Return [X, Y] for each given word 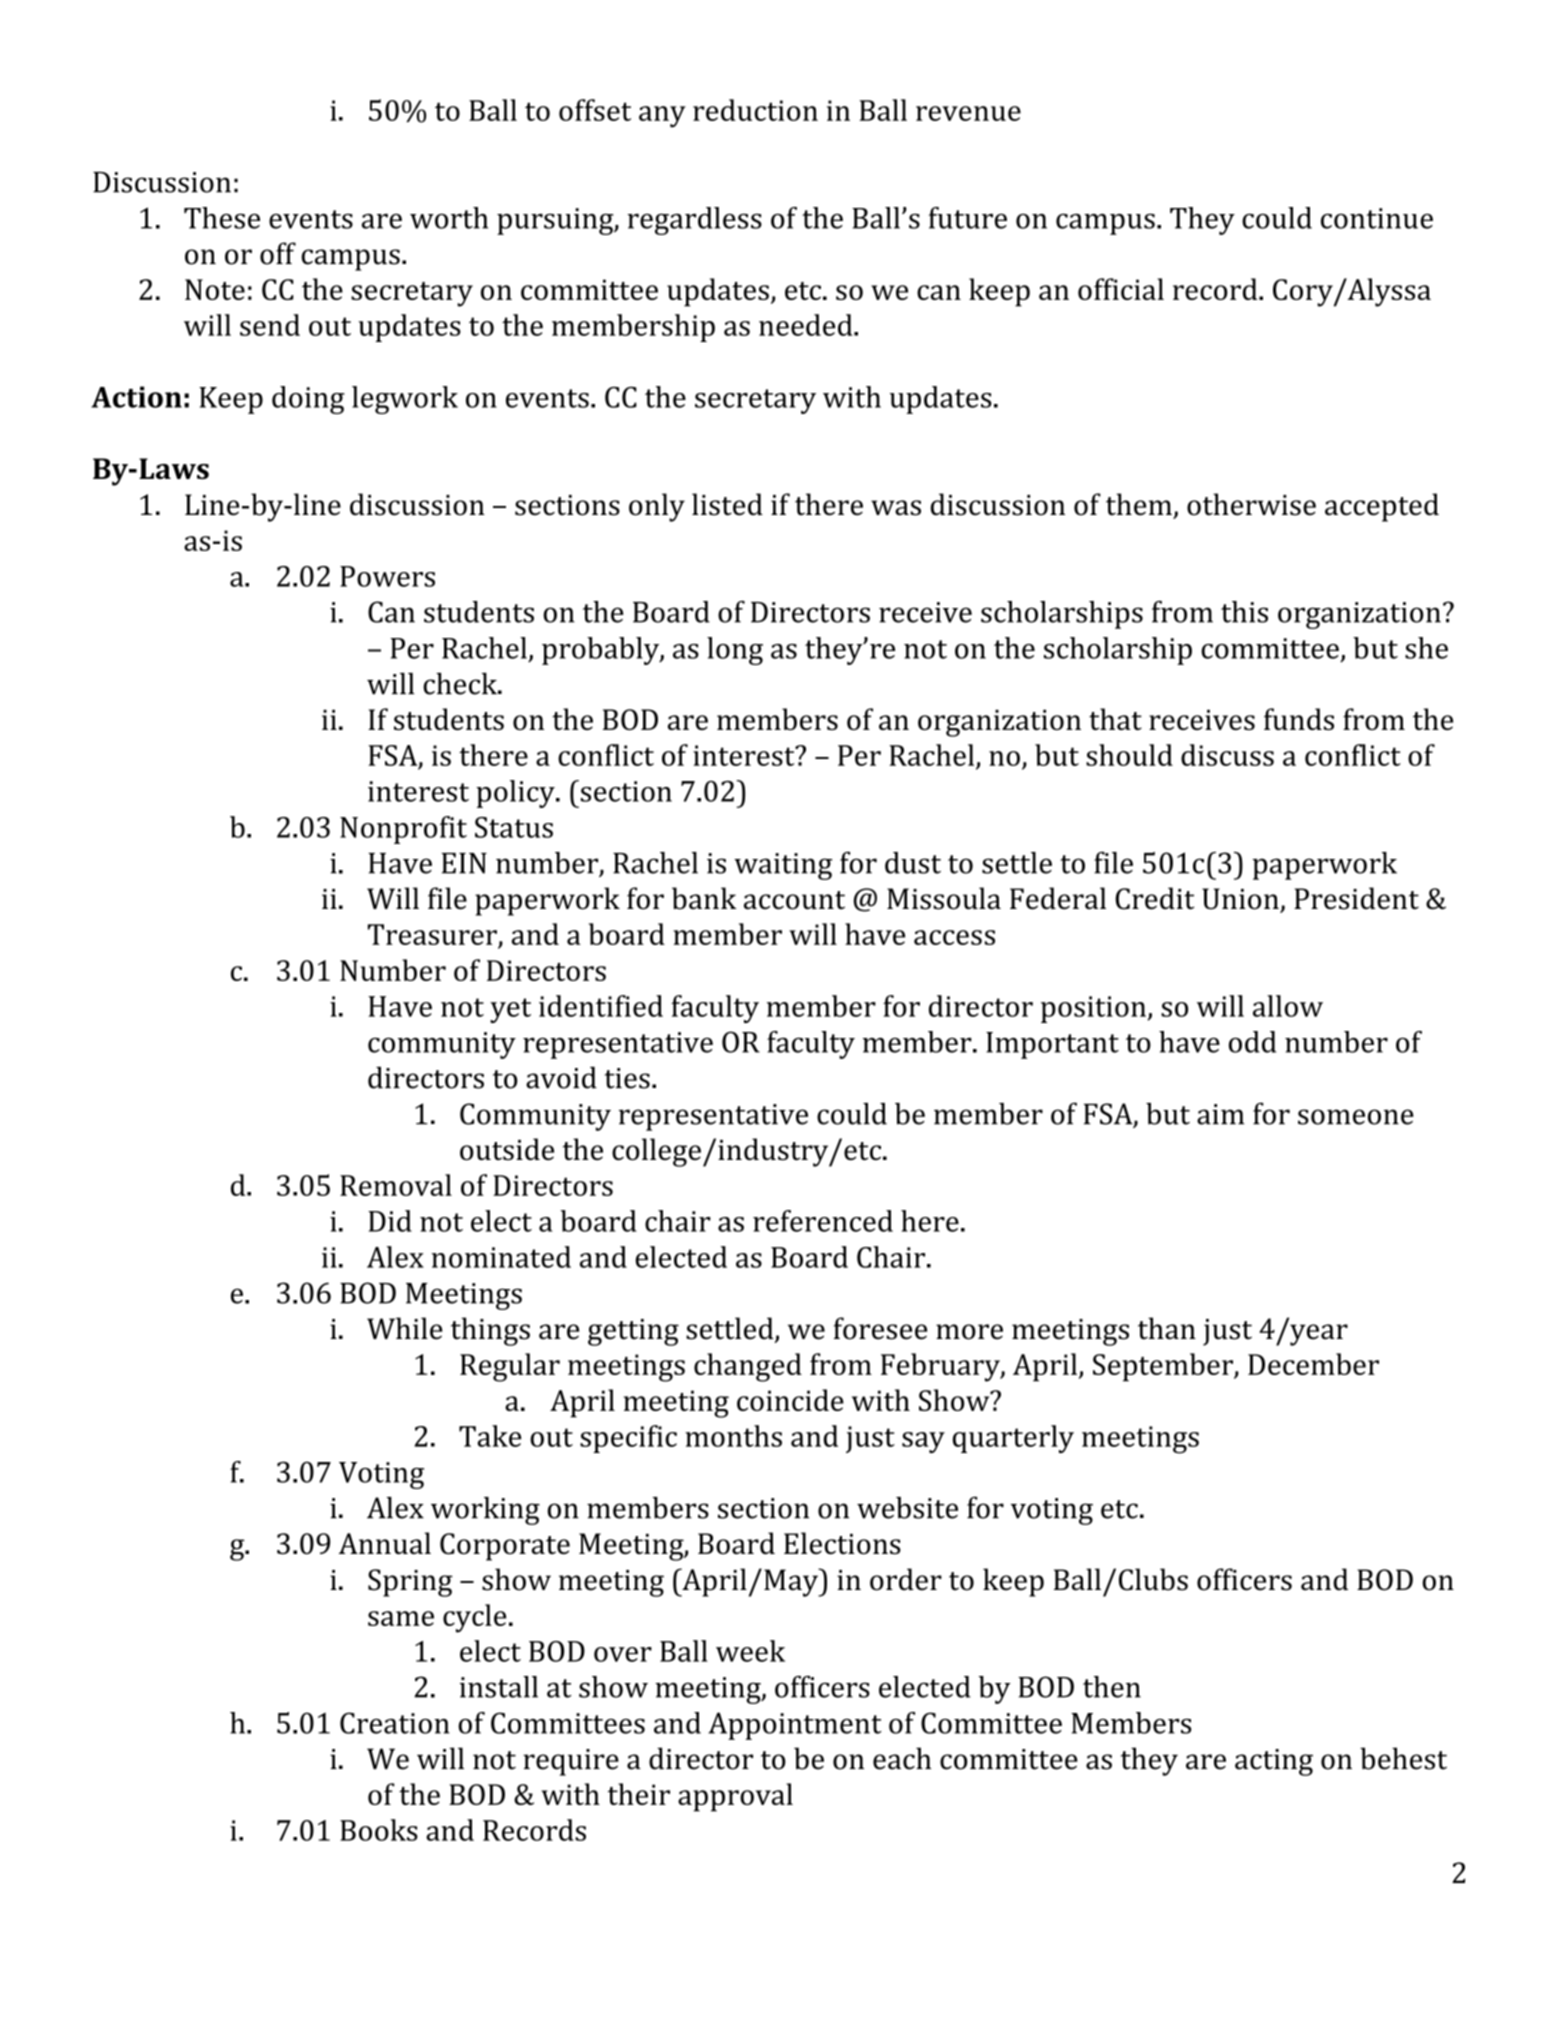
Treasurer [432, 934]
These [222, 218]
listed [727, 504]
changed [748, 1367]
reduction [755, 110]
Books [379, 1830]
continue [1377, 218]
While [405, 1328]
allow [1288, 1006]
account [794, 900]
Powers [387, 576]
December [1313, 1364]
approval [735, 1797]
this [1244, 612]
